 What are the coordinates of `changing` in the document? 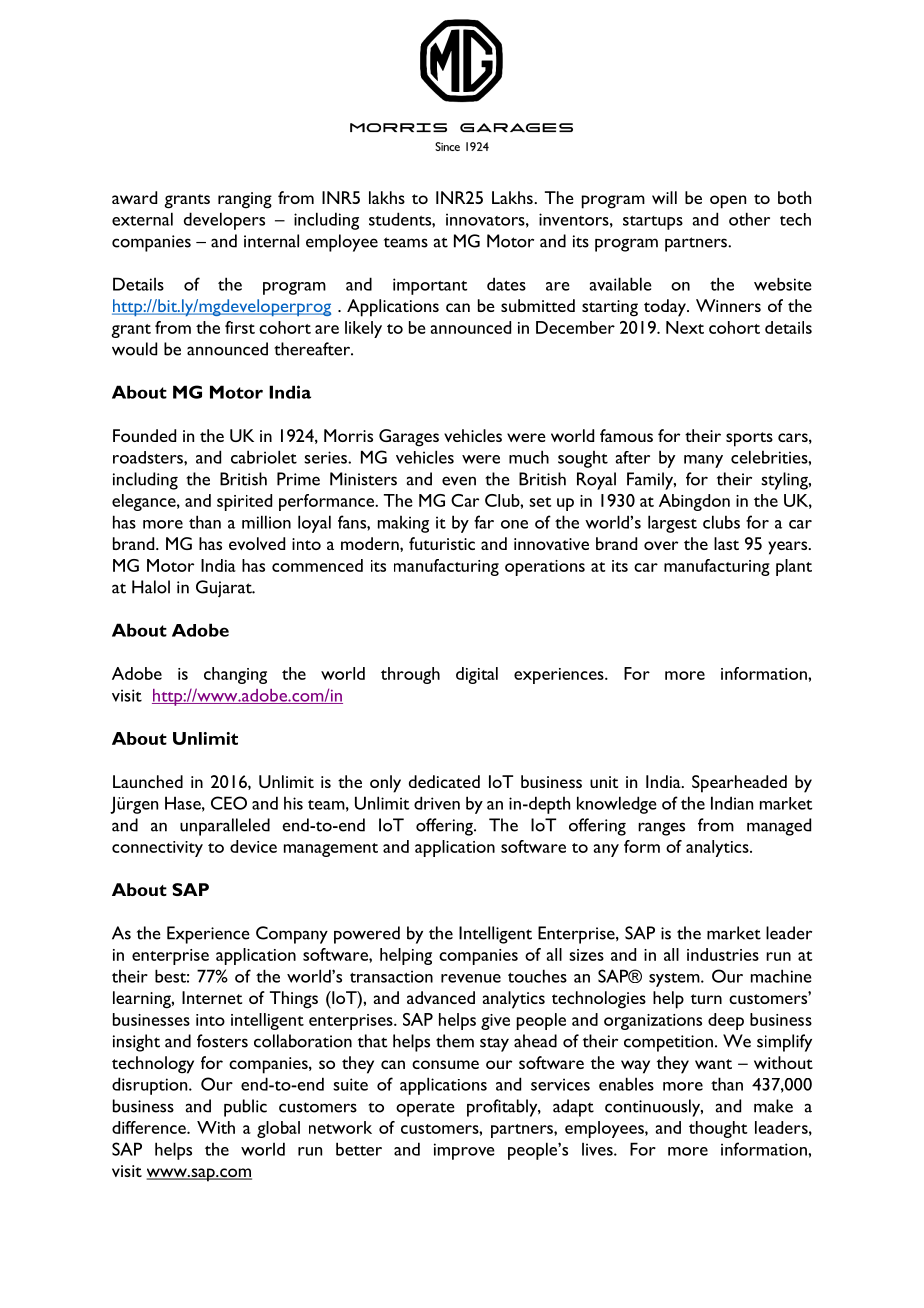 It's located at (235, 675).
